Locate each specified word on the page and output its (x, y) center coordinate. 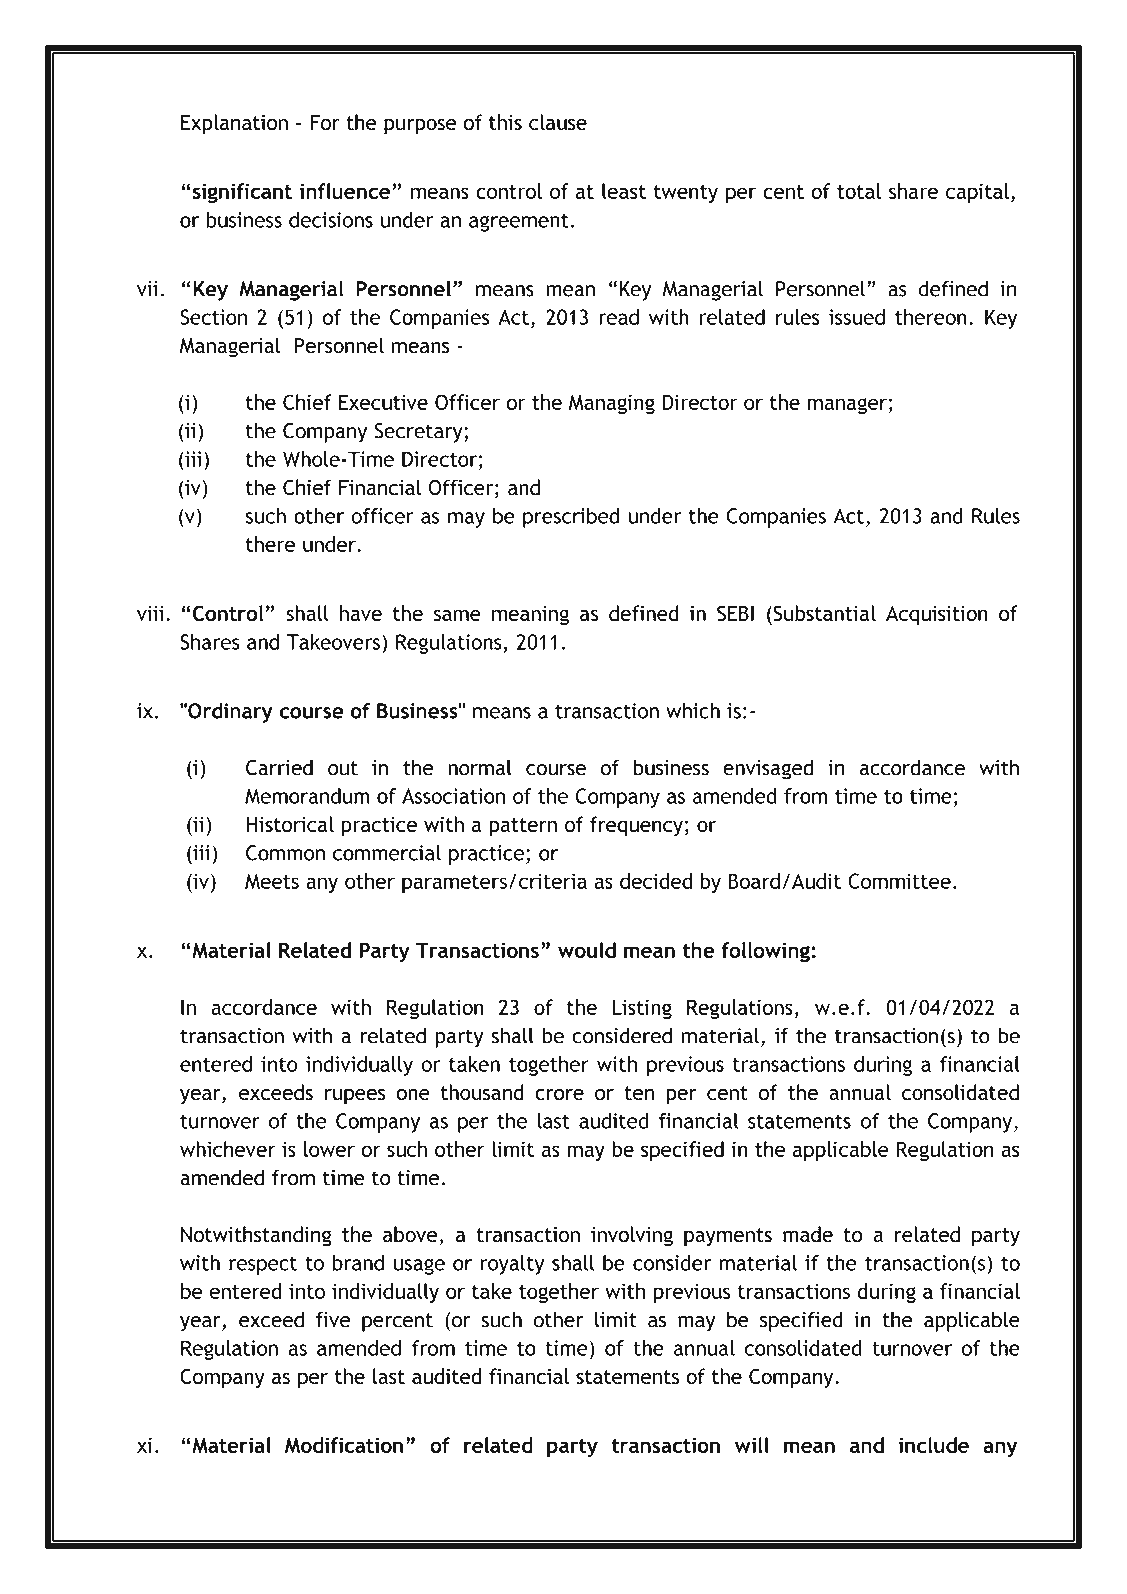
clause (558, 122)
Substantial (823, 613)
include (933, 1445)
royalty (512, 1265)
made (808, 1234)
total (859, 191)
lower (329, 1149)
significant (241, 193)
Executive (383, 402)
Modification (344, 1445)
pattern (523, 827)
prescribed (571, 518)
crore (559, 1095)
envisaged (768, 769)
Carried (279, 767)
